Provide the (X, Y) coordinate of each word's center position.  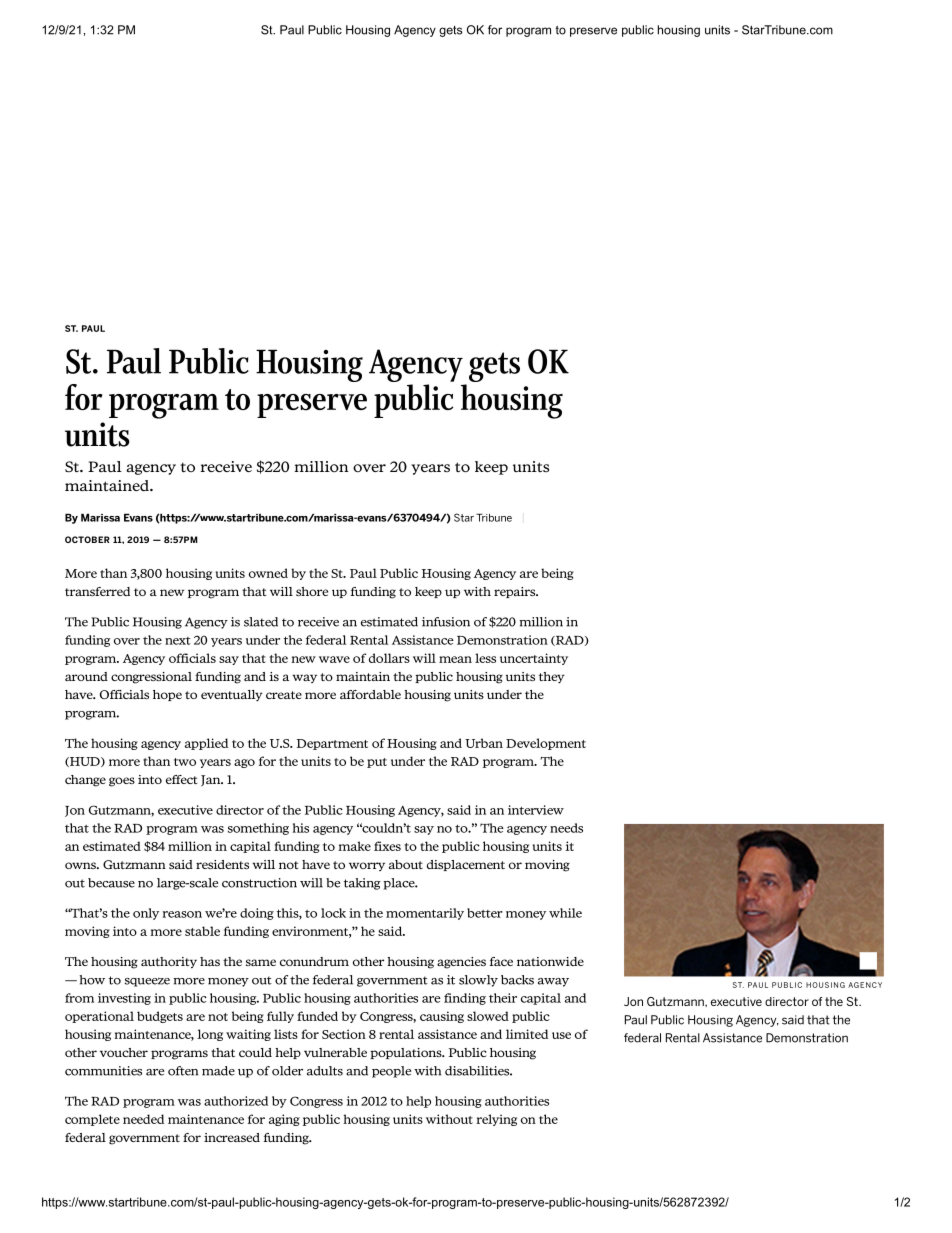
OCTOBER (87, 539)
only (146, 914)
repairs (516, 592)
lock (333, 913)
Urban (484, 743)
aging (284, 1120)
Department (332, 744)
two (185, 762)
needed (143, 1119)
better (485, 913)
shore (312, 591)
